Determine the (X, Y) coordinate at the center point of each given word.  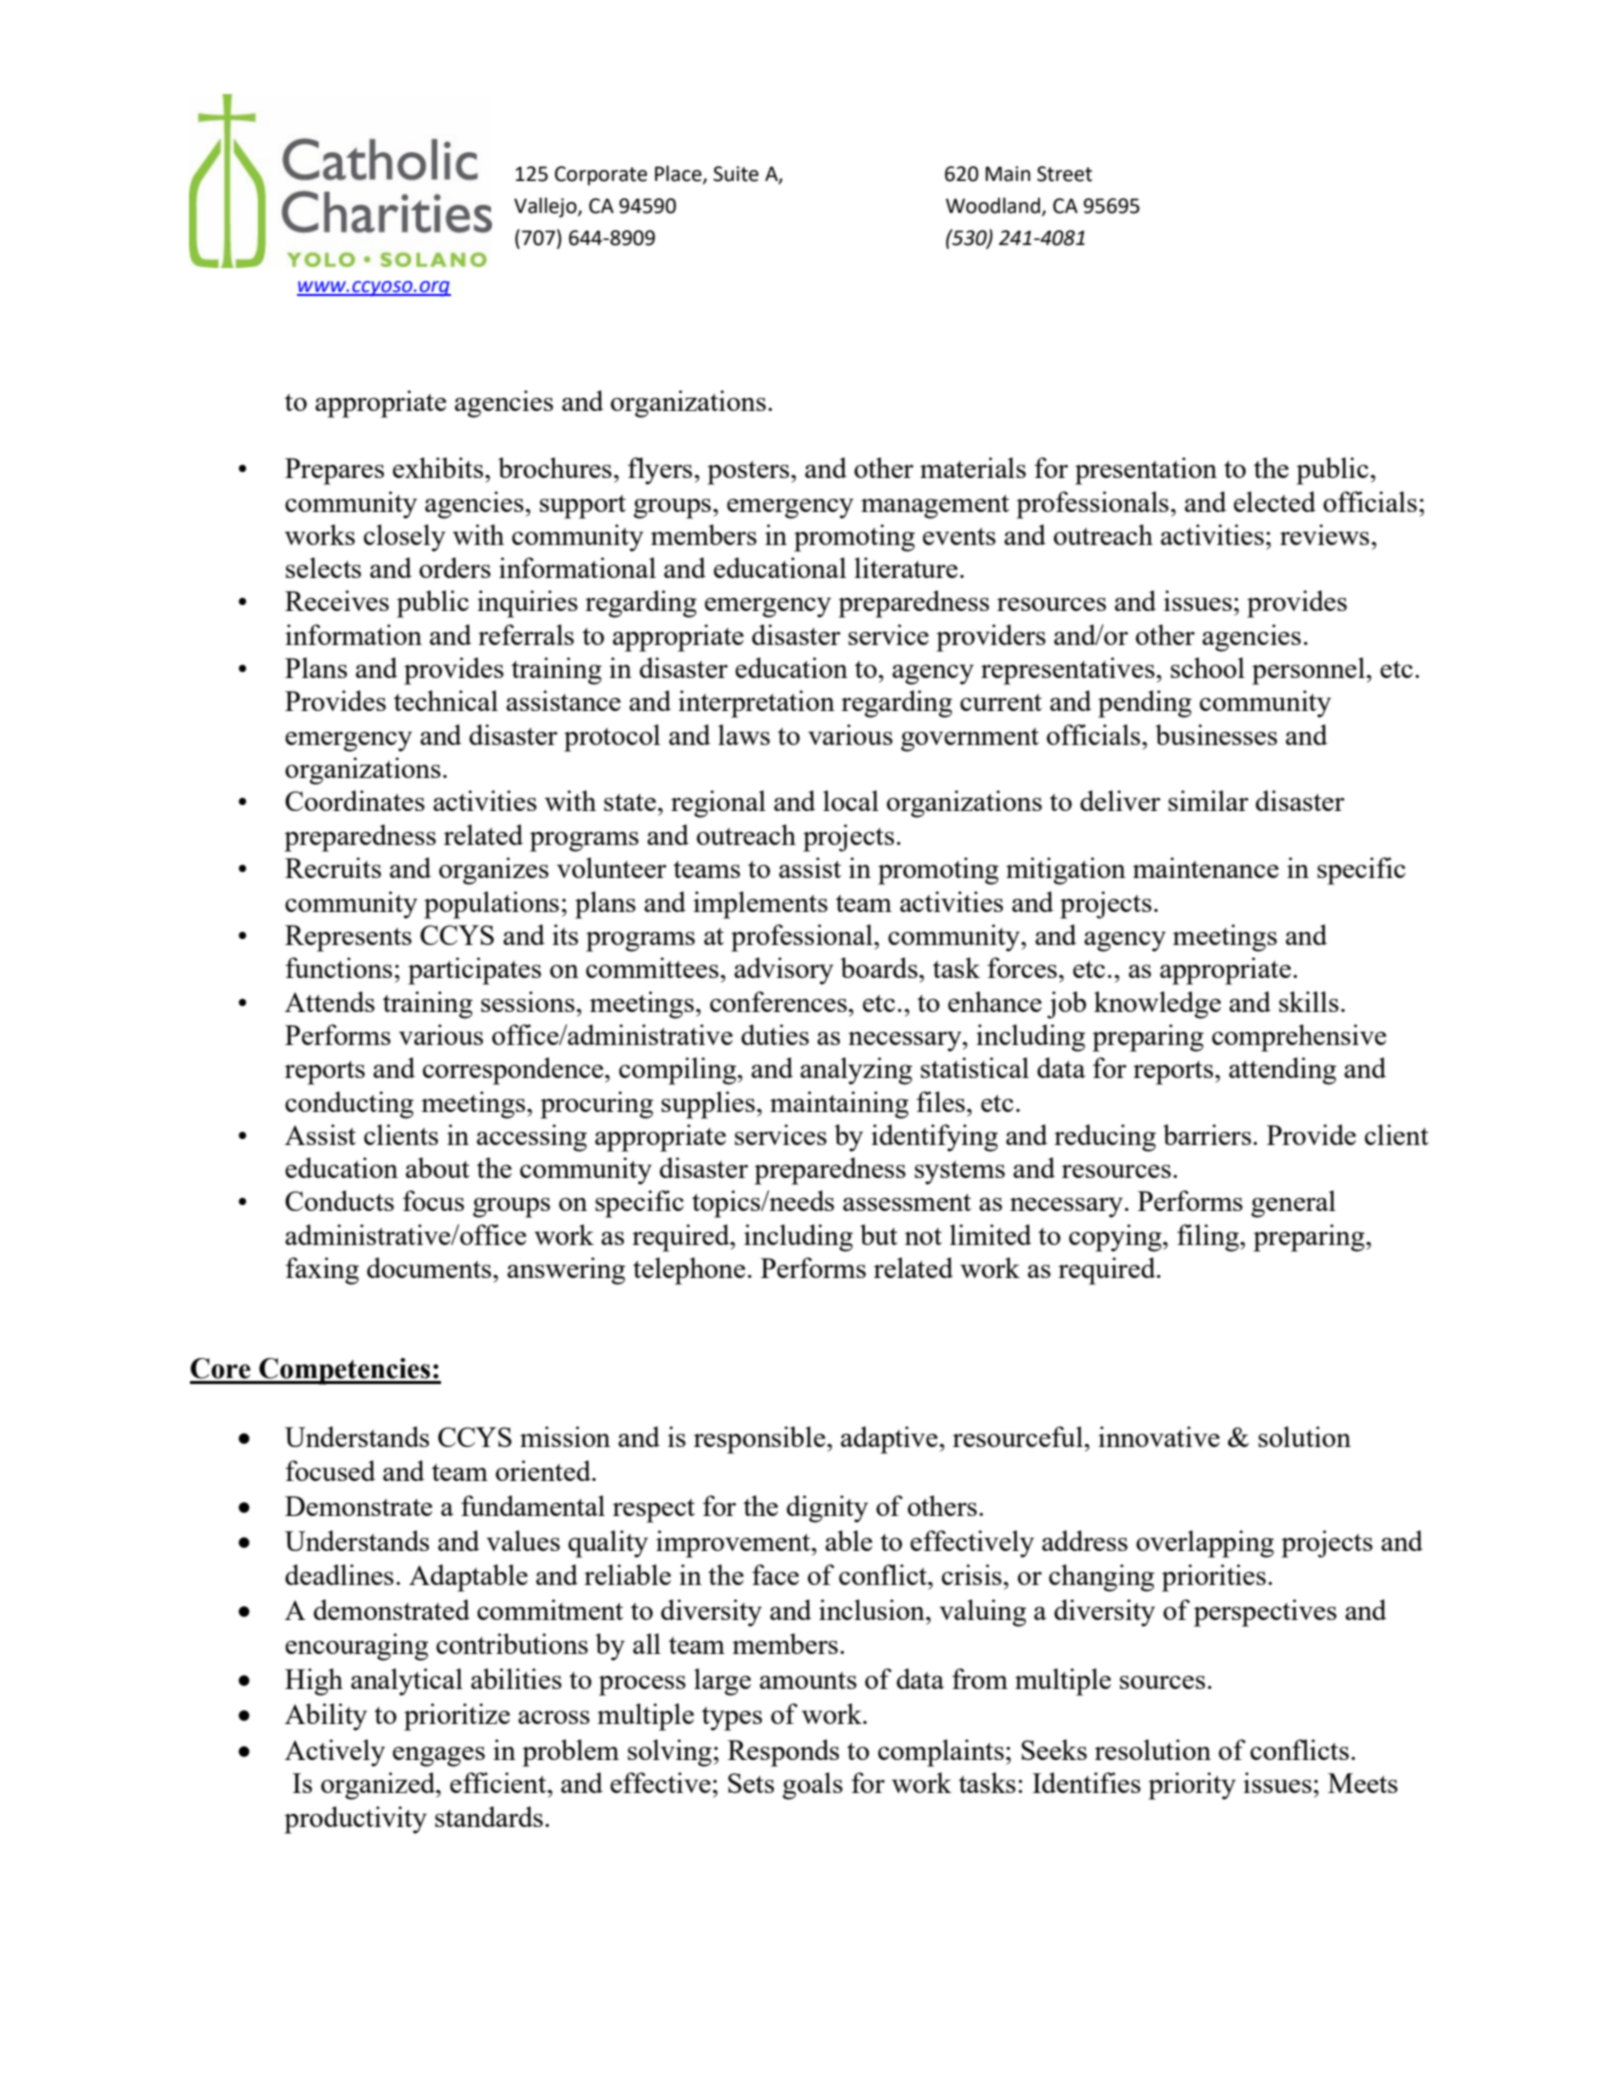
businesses (1216, 734)
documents (430, 1267)
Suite (736, 174)
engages (439, 1756)
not (923, 1236)
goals (812, 1786)
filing (1209, 1238)
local (851, 800)
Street (1064, 174)
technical (446, 700)
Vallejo (546, 207)
